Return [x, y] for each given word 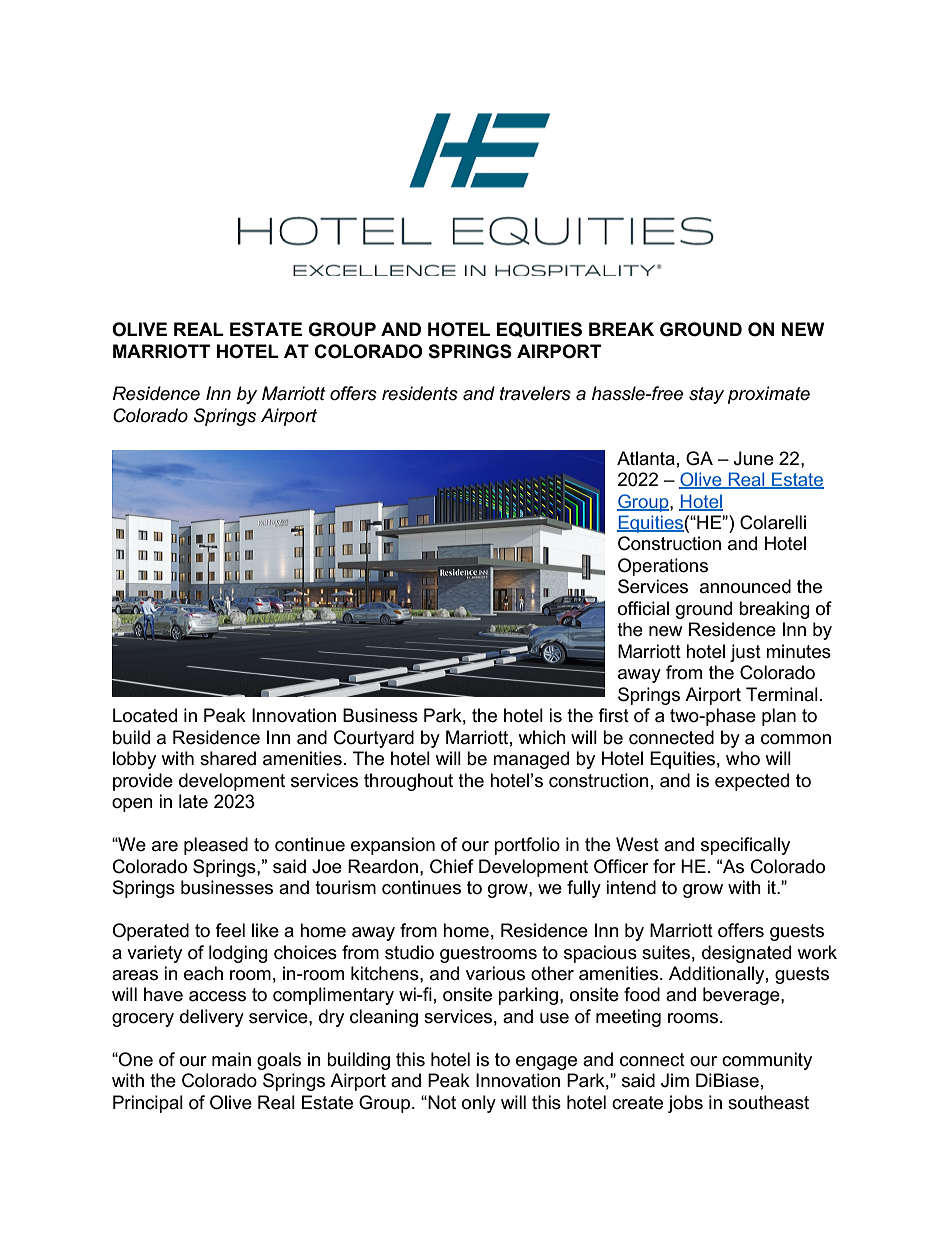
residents [420, 393]
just [745, 653]
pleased [216, 846]
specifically [745, 846]
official [643, 608]
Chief [452, 866]
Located [145, 715]
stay [706, 395]
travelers [535, 393]
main [231, 1059]
